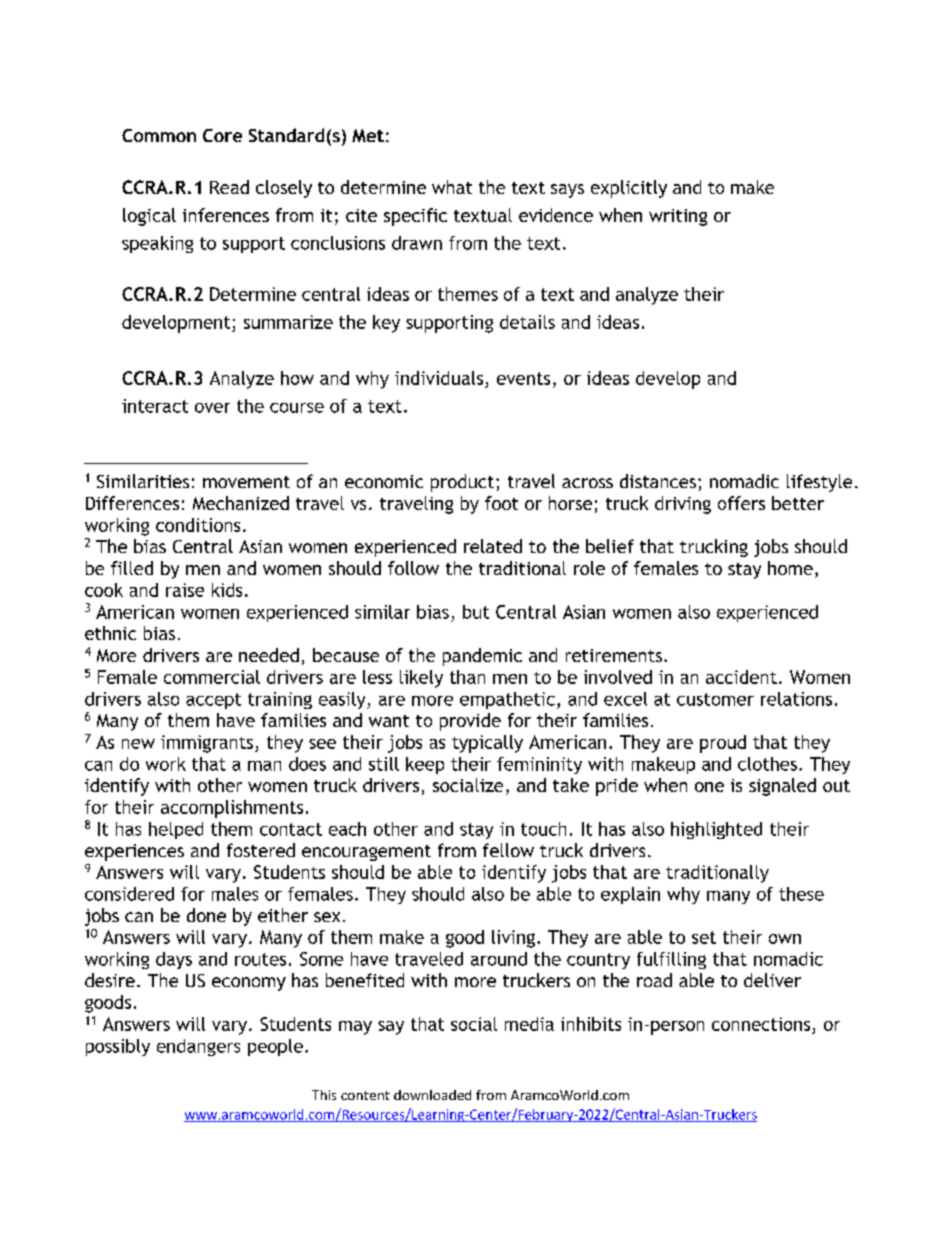 Image resolution: width=952 pixels, height=1233 pixels. Describe the element at coordinates (741, 503) in the screenshot. I see `offers` at that location.
